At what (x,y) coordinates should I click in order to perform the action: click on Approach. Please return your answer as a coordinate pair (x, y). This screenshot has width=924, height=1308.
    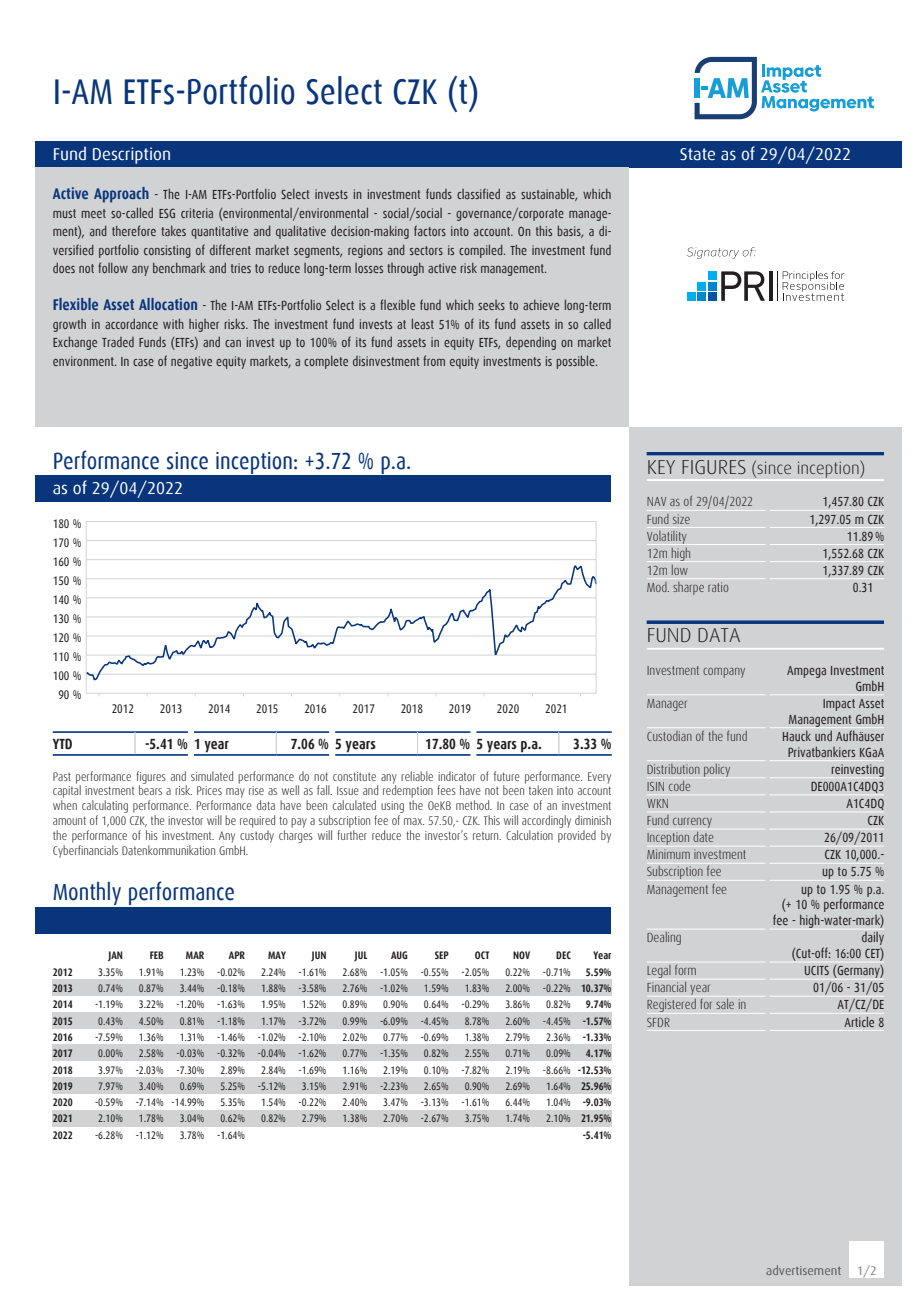
    Looking at the image, I should click on (121, 195).
